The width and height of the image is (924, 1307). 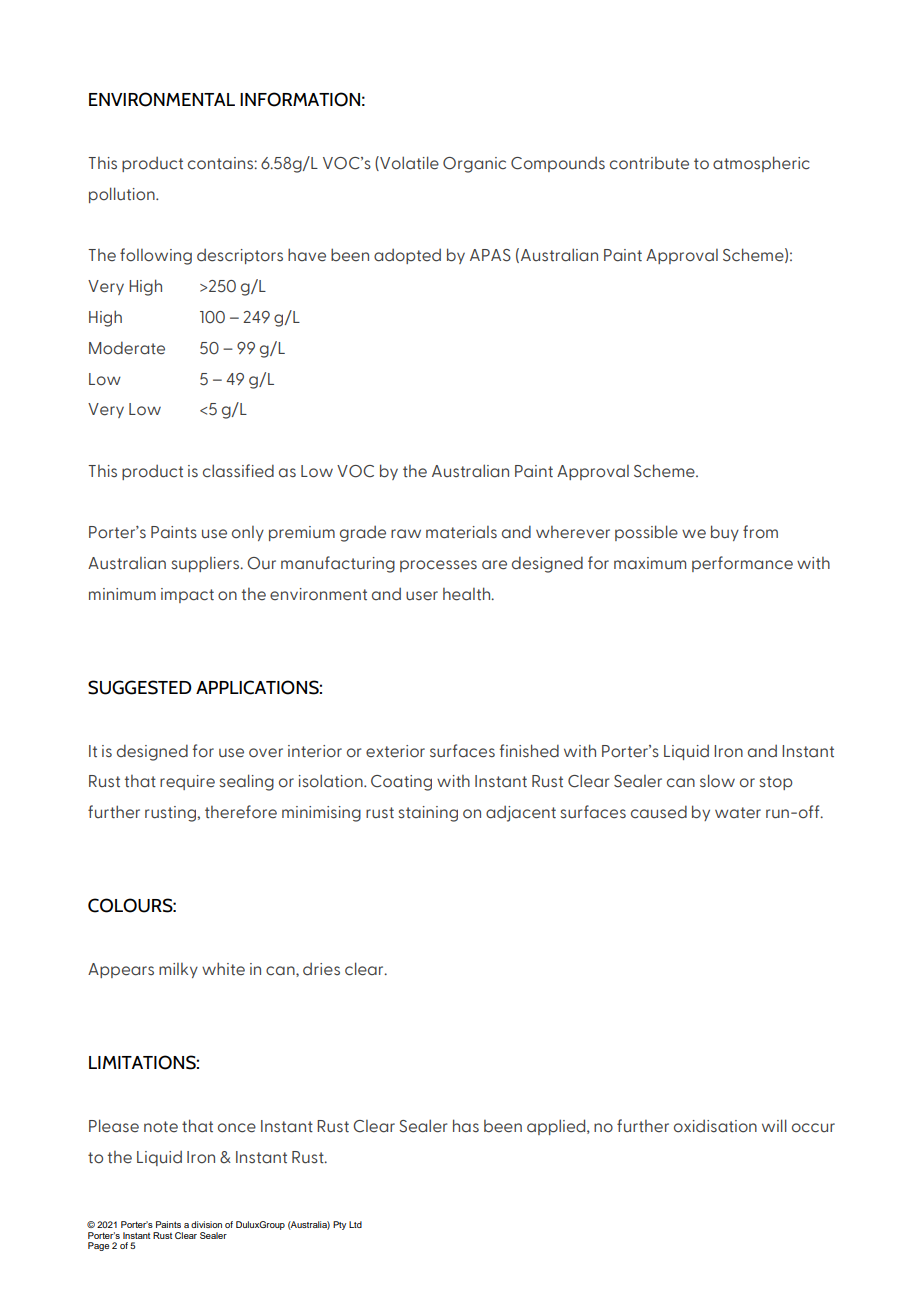 I want to click on Organic, so click(x=474, y=165).
